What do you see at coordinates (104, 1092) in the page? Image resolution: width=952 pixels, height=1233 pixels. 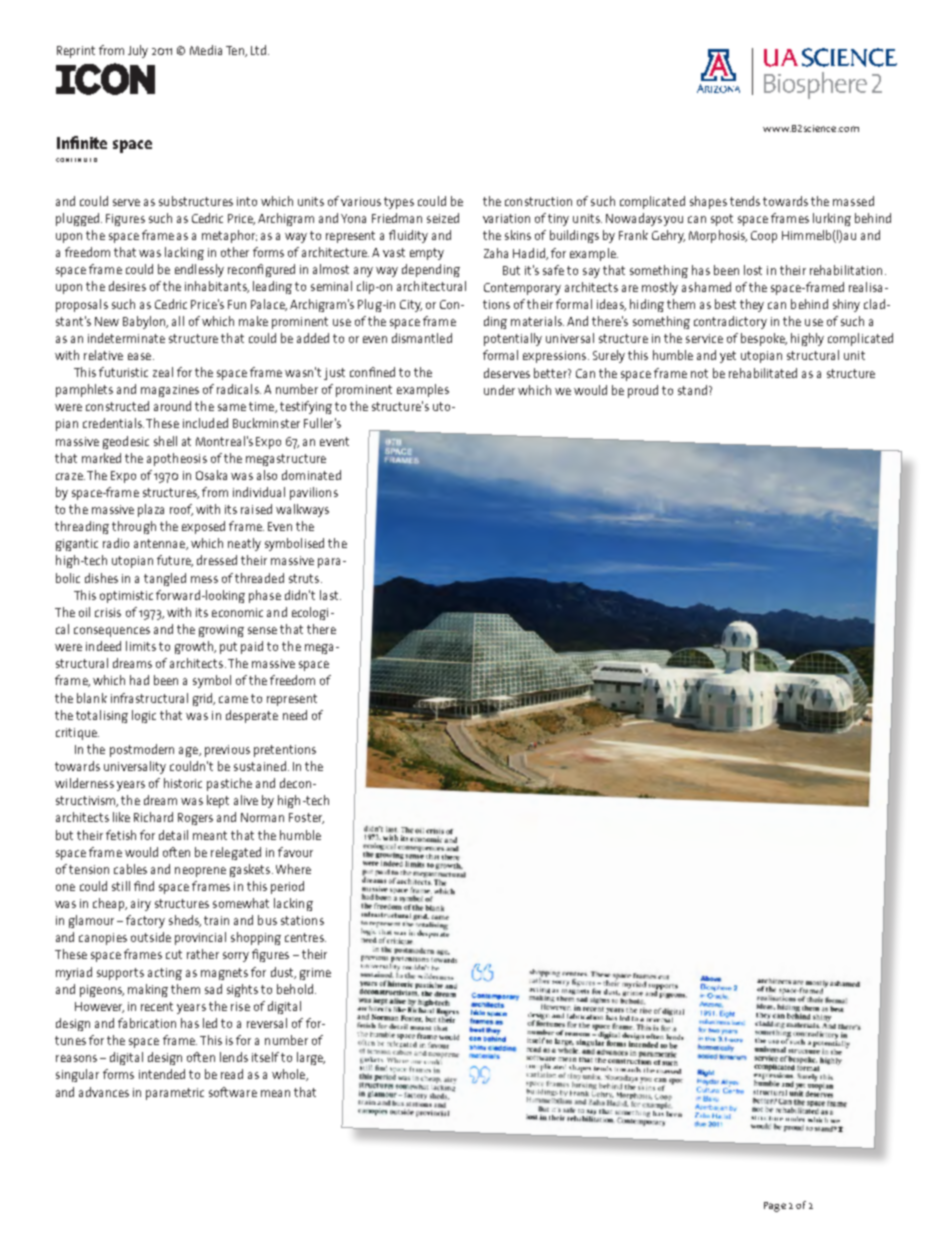 I see `advances` at bounding box center [104, 1092].
